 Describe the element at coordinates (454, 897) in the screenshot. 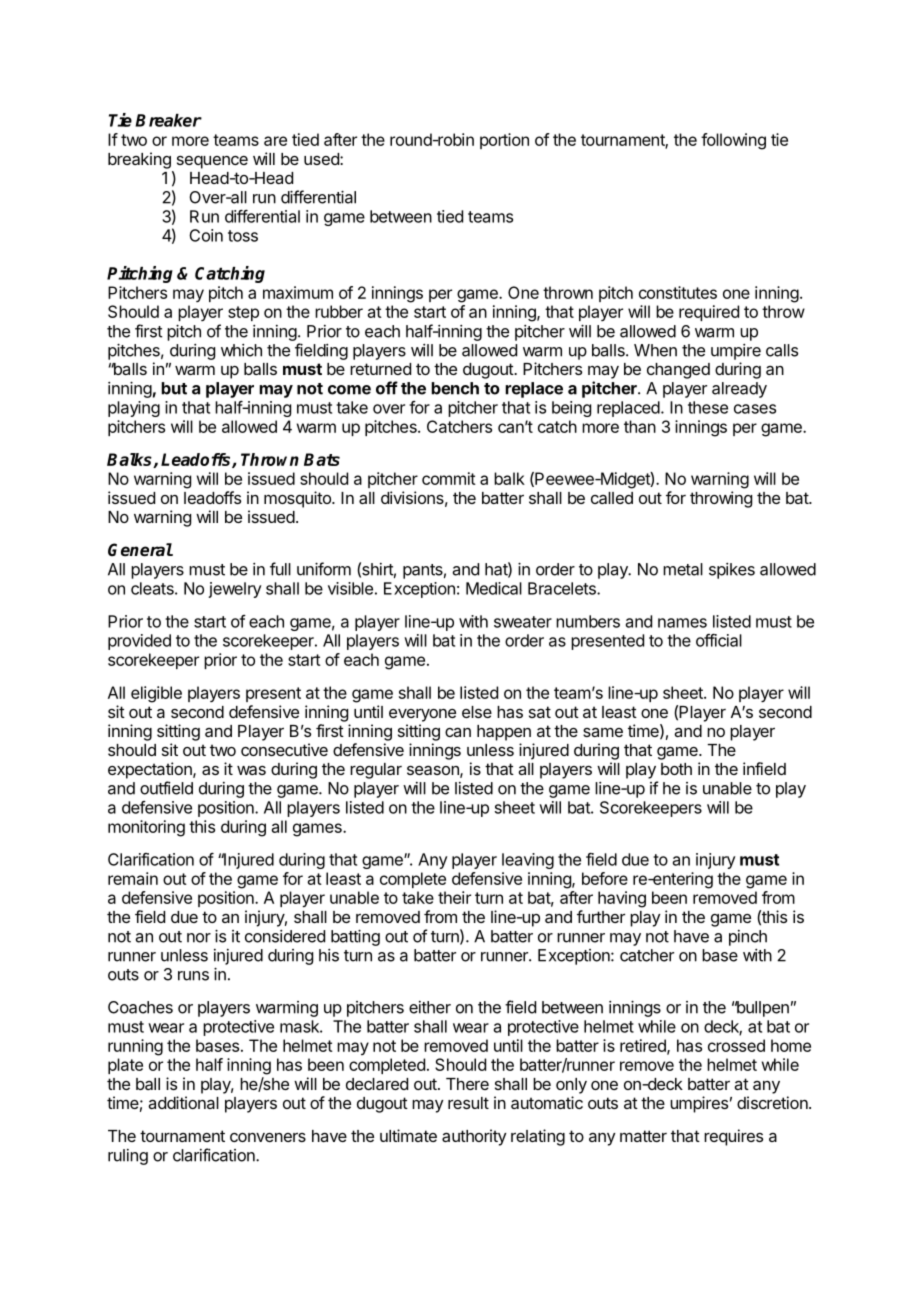

I see `their` at that location.
